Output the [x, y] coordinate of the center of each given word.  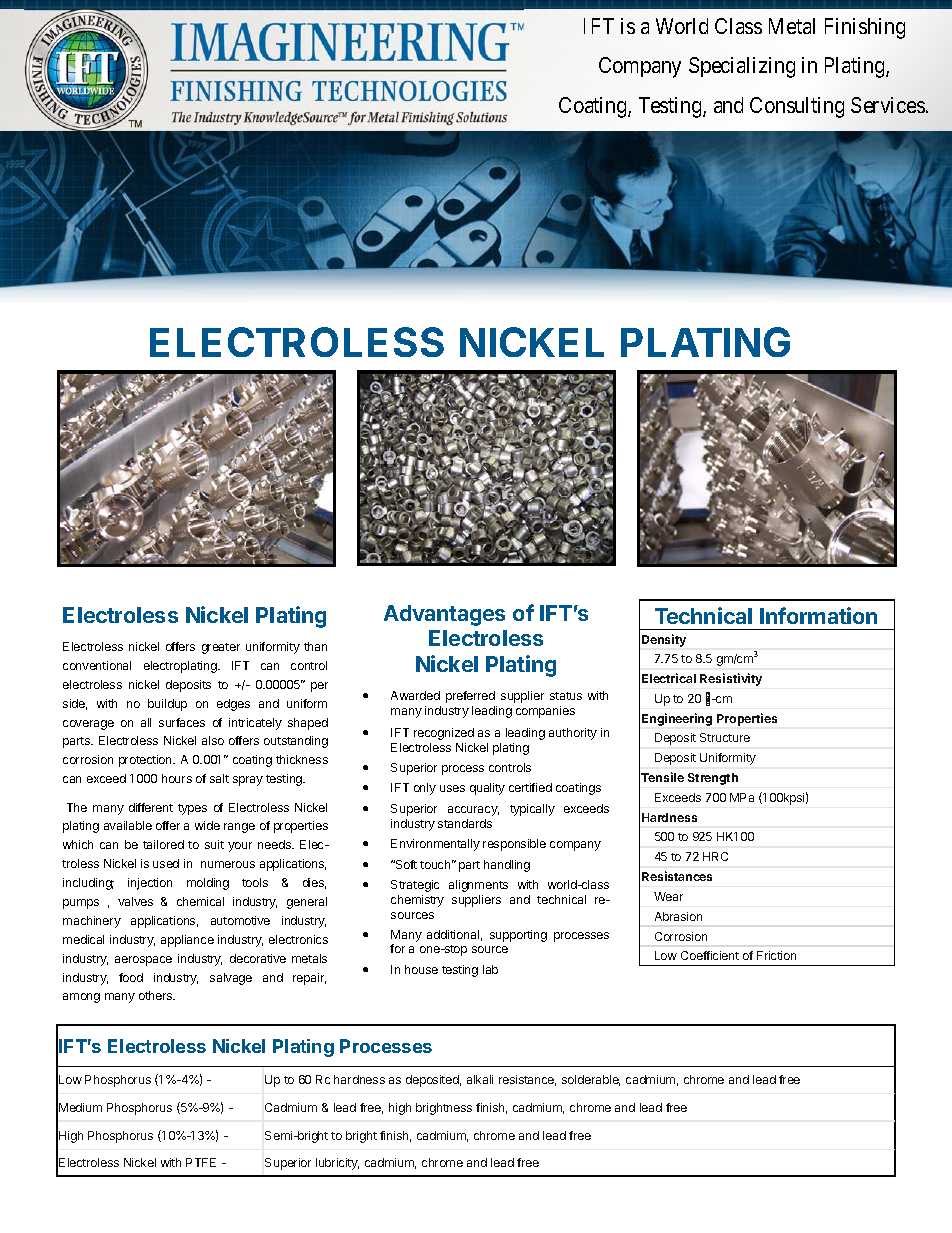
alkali [480, 1079]
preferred [470, 697]
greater [221, 648]
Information [818, 615]
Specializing [742, 67]
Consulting [797, 107]
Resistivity [731, 679]
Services [888, 105]
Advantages [444, 615]
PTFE [201, 1162]
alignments [478, 886]
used [166, 863]
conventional [97, 665]
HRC [715, 856]
